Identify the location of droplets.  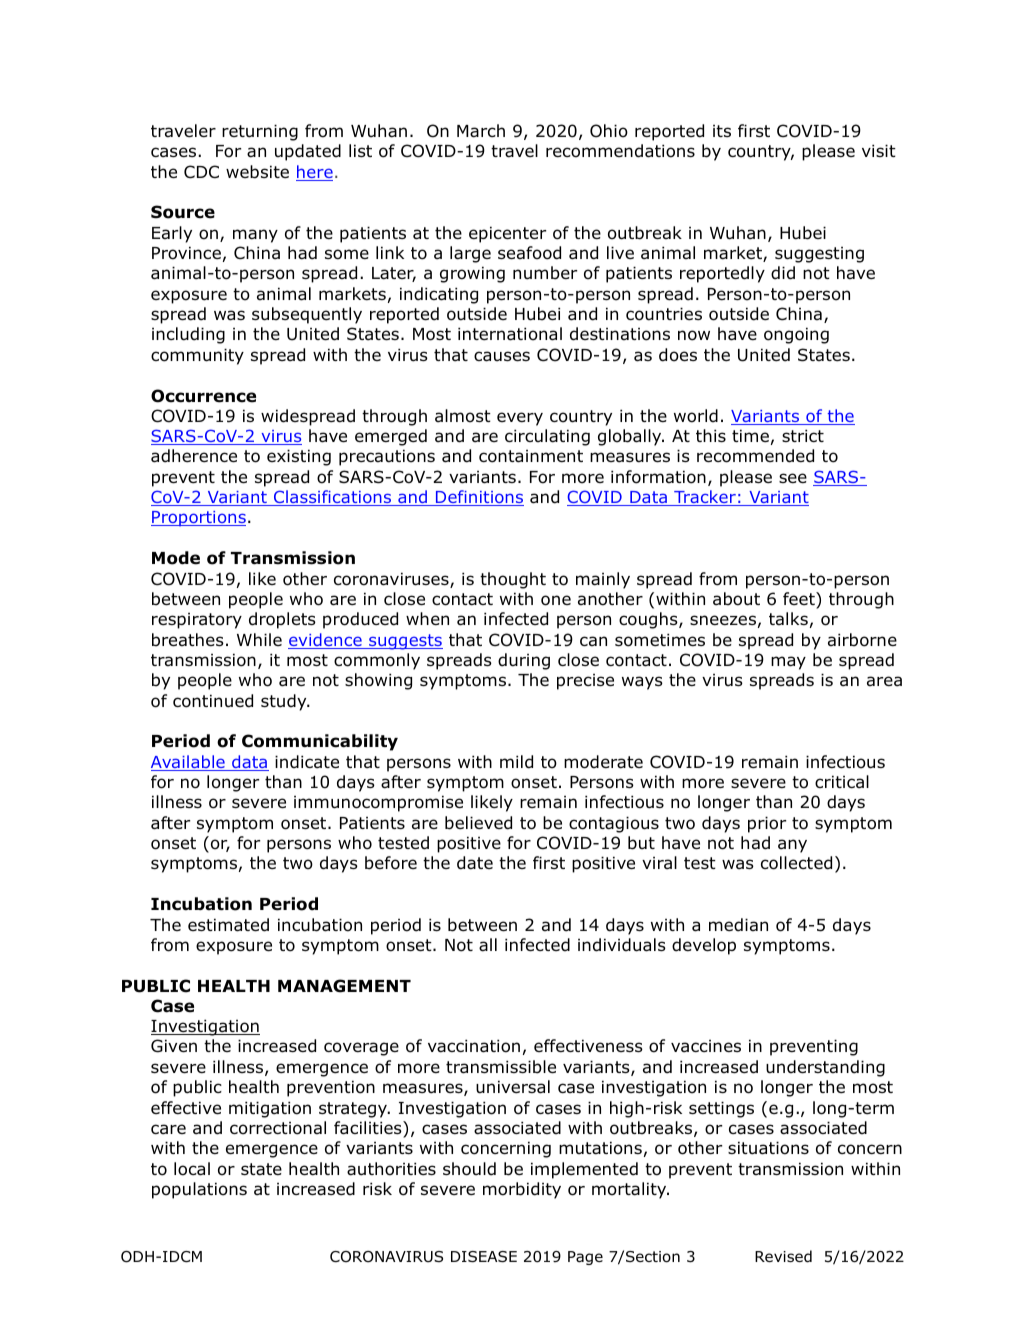
(282, 620).
